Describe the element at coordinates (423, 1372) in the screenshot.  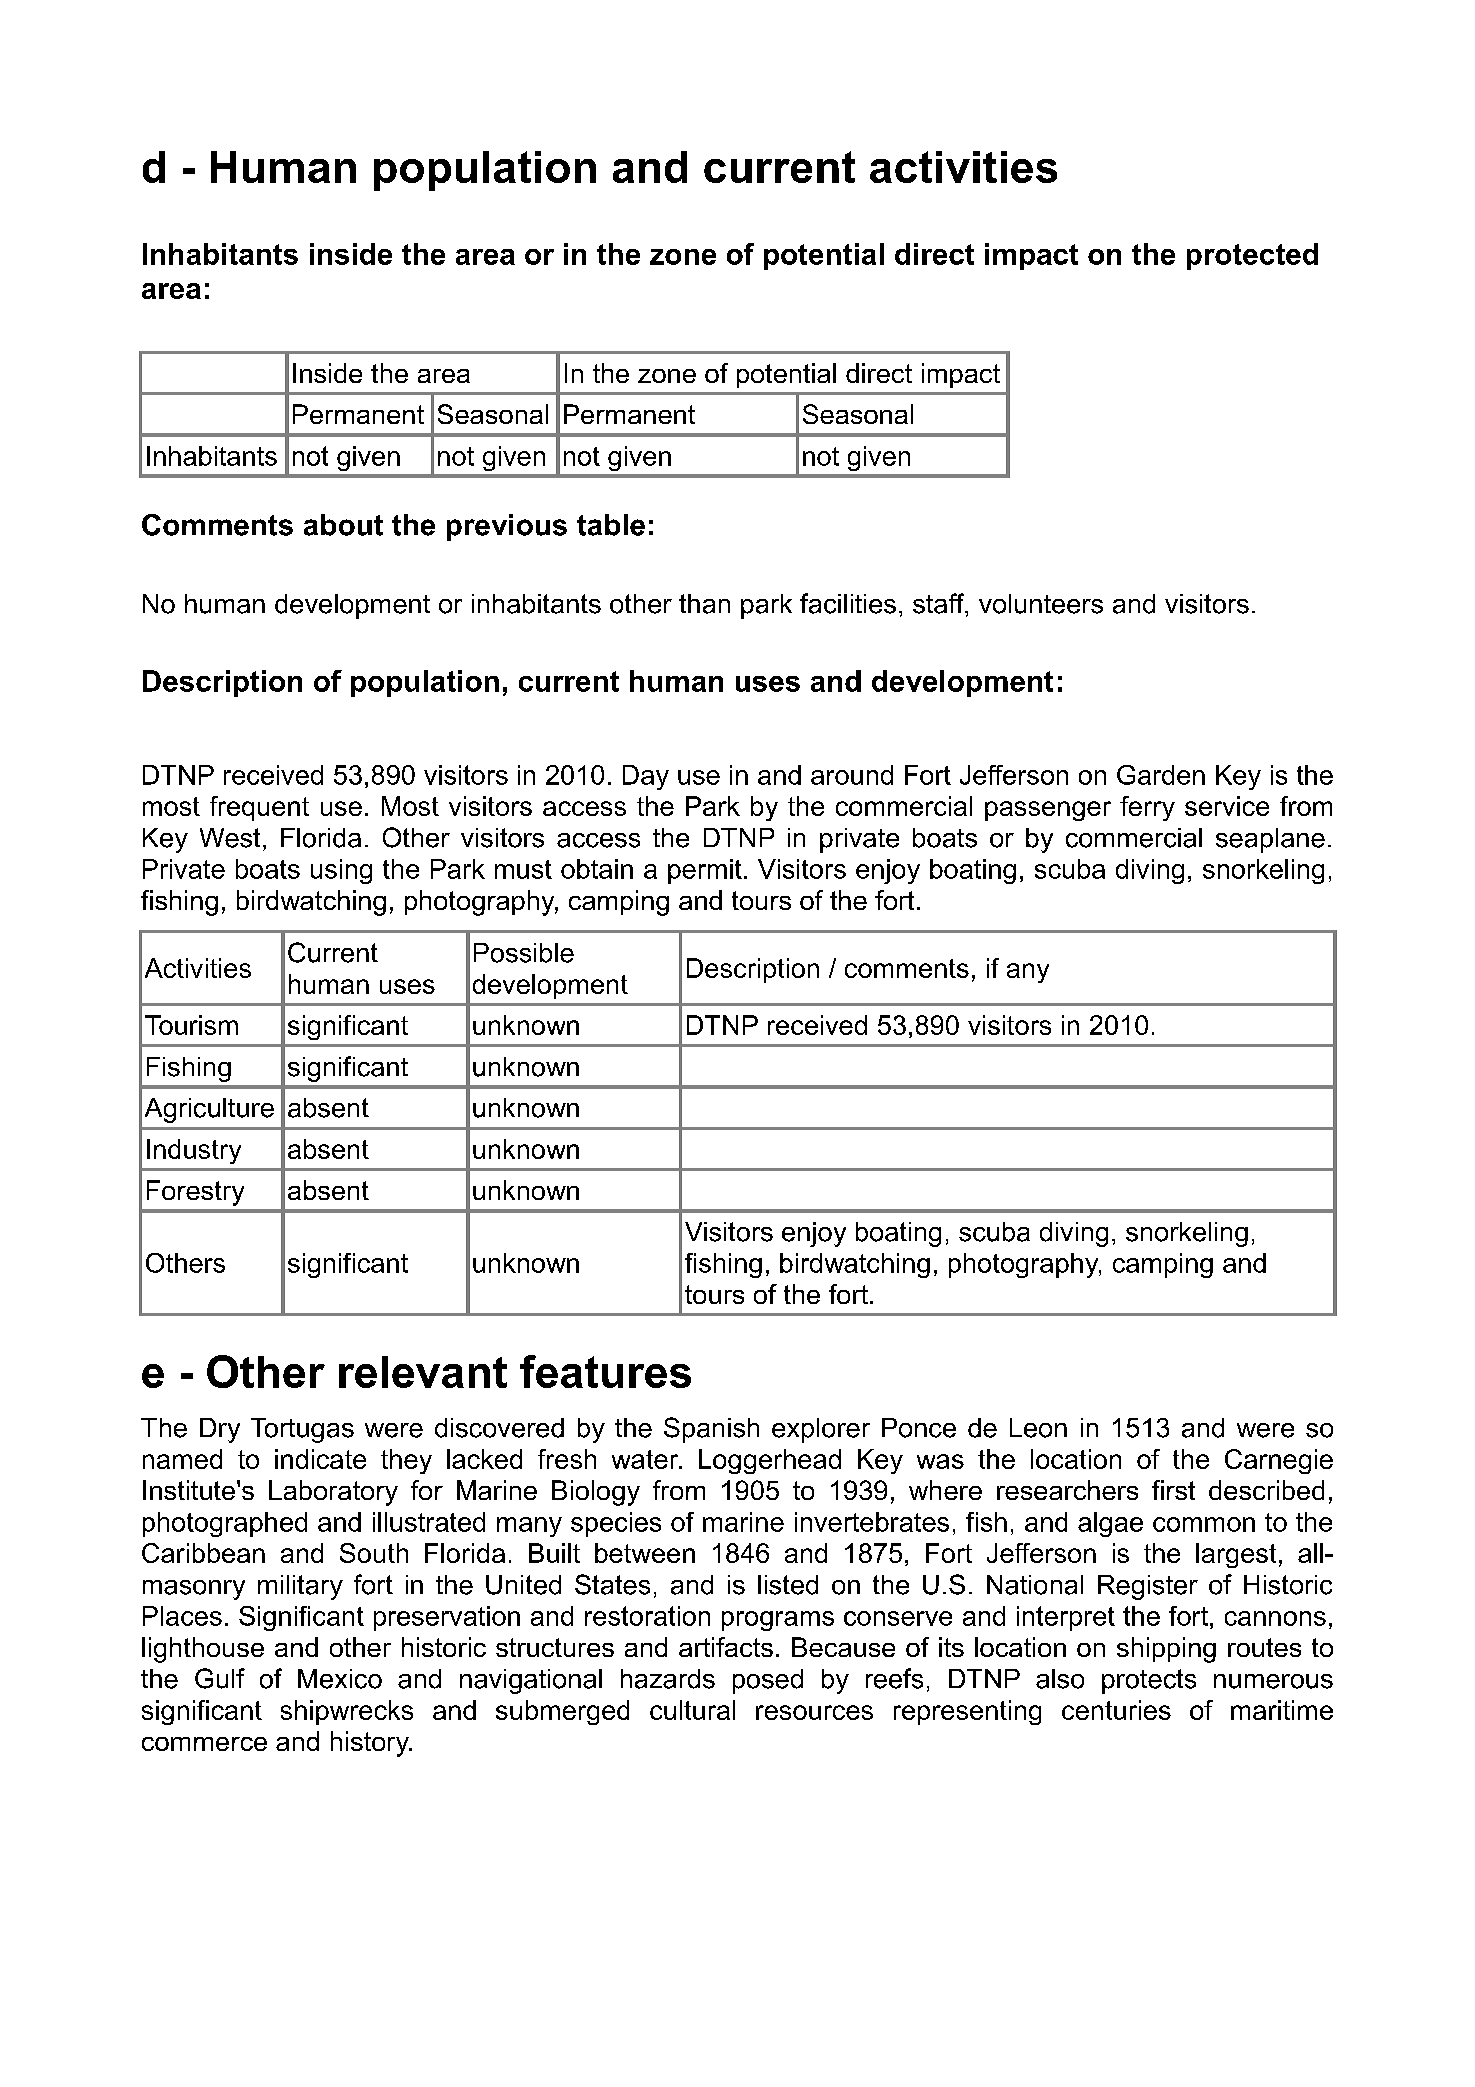
I see `relevant` at that location.
